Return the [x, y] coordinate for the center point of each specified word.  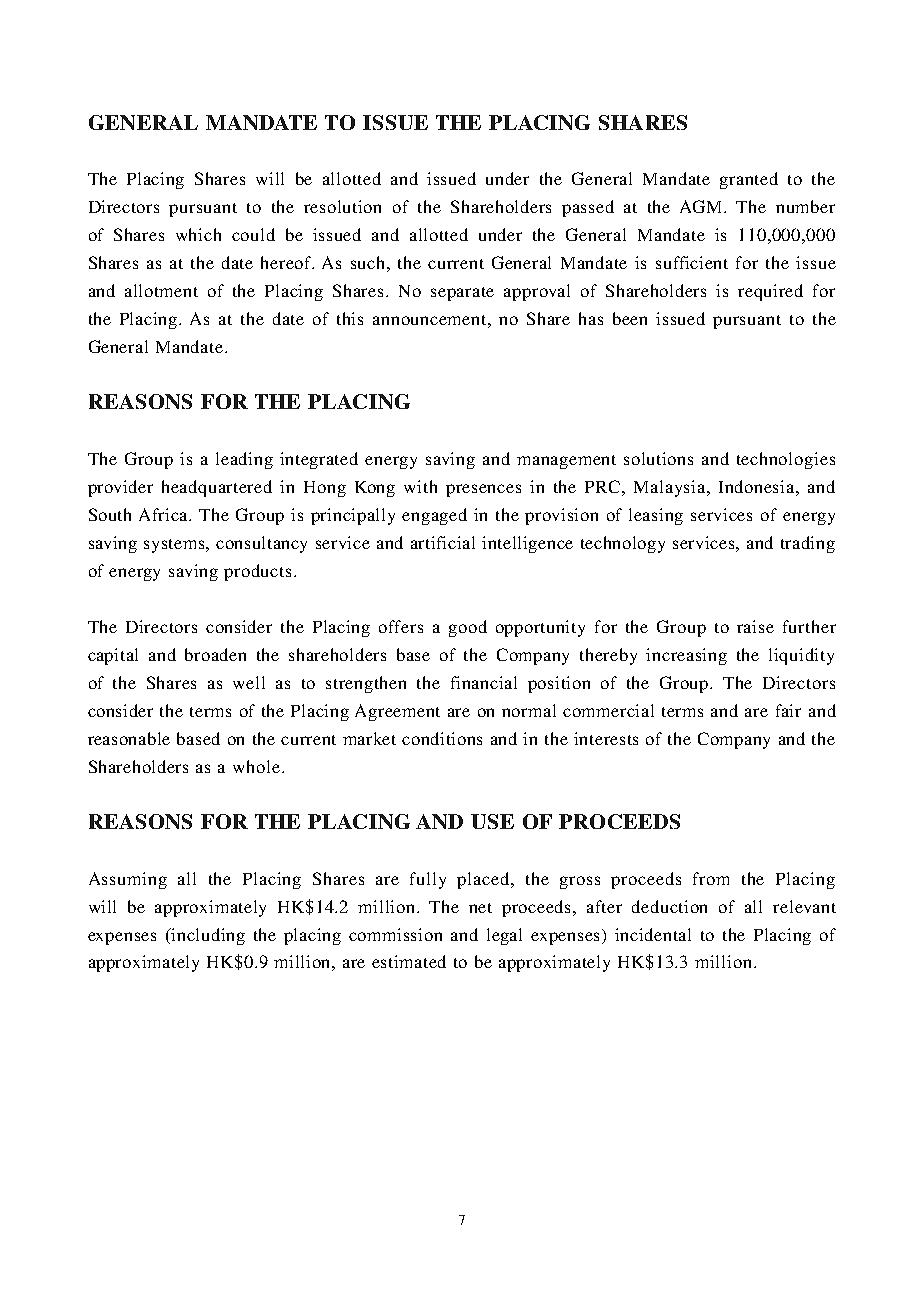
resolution [342, 206]
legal [504, 936]
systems [176, 546]
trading [808, 544]
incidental [653, 934]
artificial [443, 542]
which [198, 234]
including [207, 936]
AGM [702, 206]
